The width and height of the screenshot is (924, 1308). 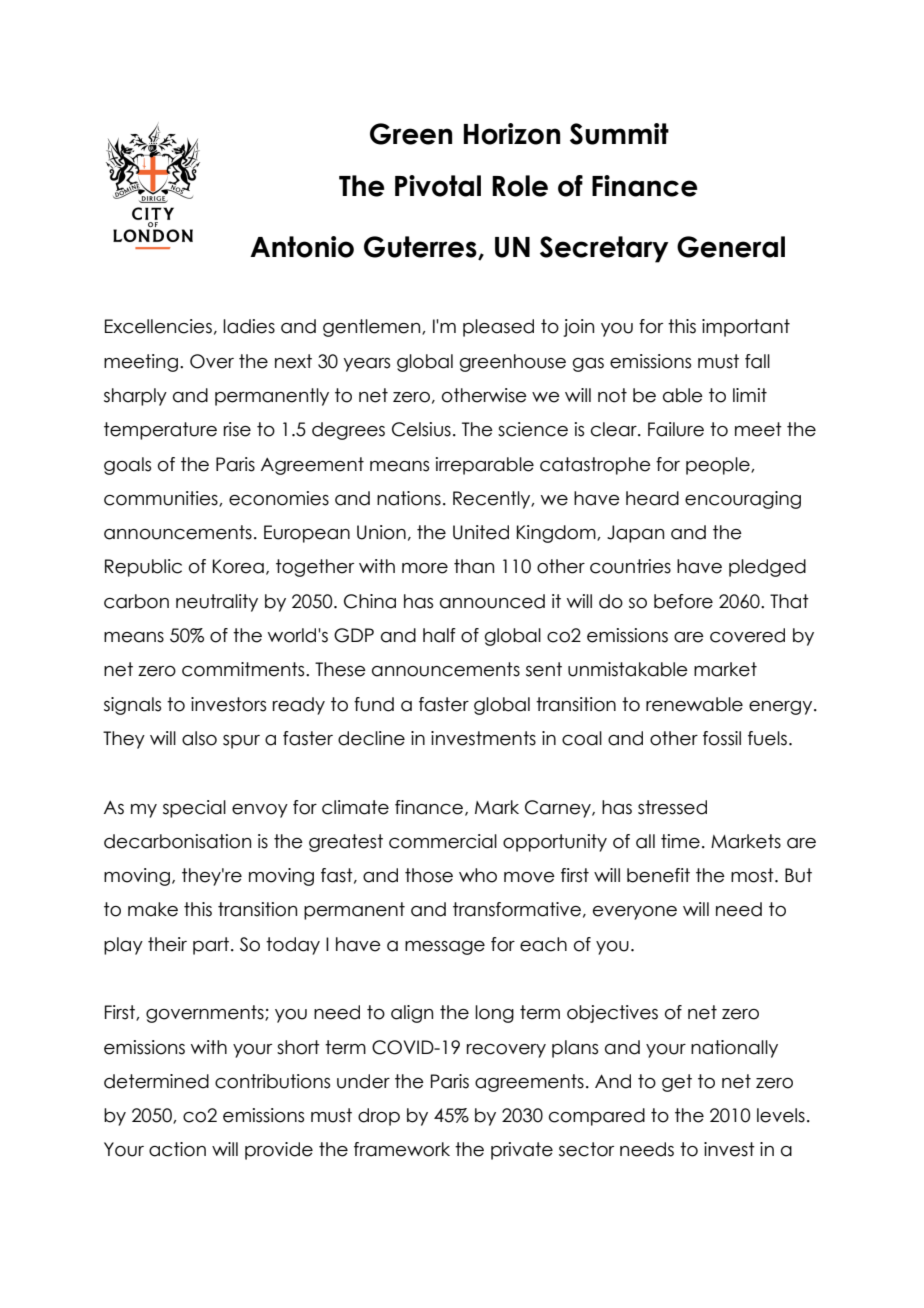 What do you see at coordinates (781, 1115) in the screenshot?
I see `levels` at bounding box center [781, 1115].
